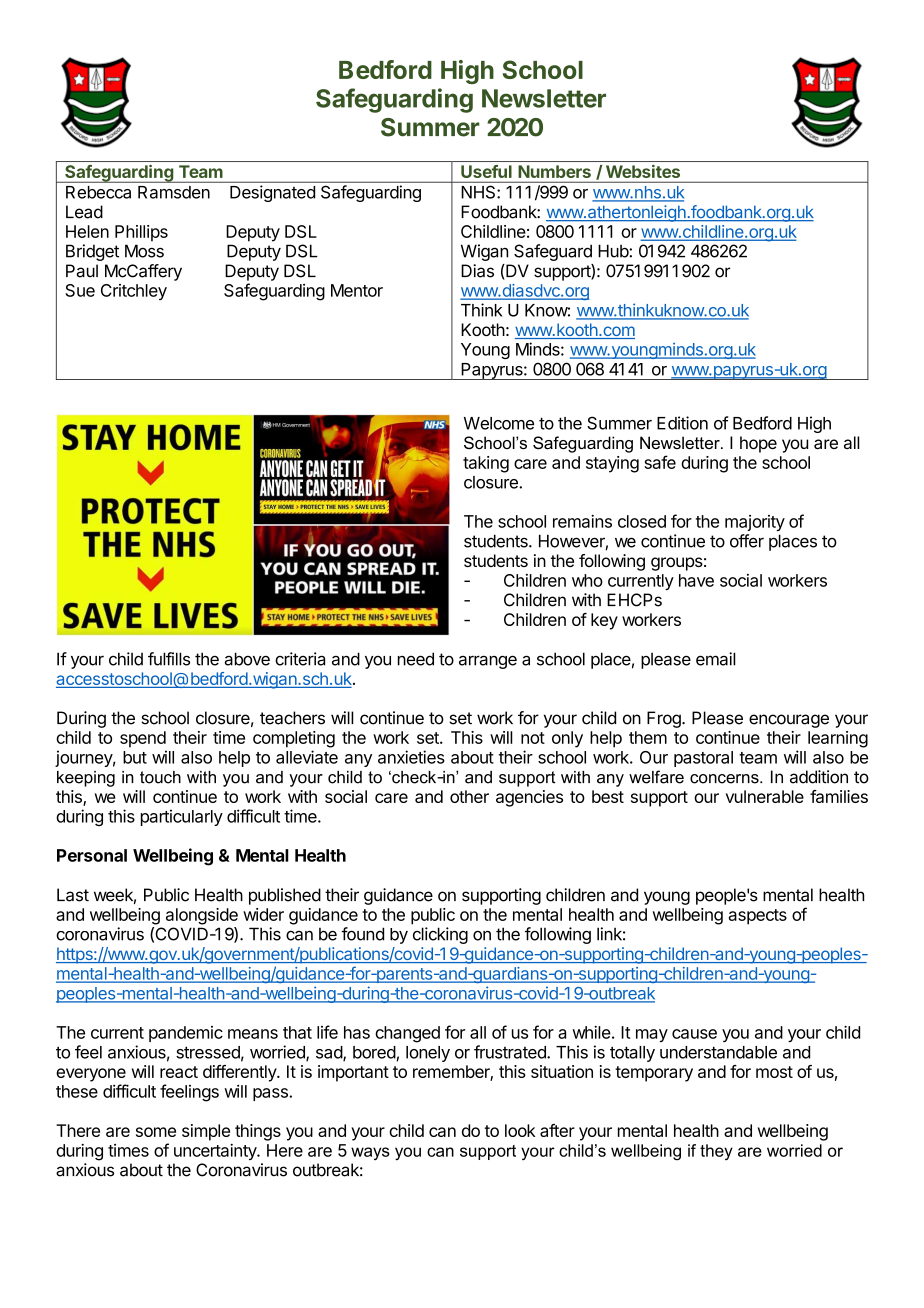 Image resolution: width=924 pixels, height=1308 pixels. Describe the element at coordinates (80, 290) in the page. I see `Sue` at that location.
